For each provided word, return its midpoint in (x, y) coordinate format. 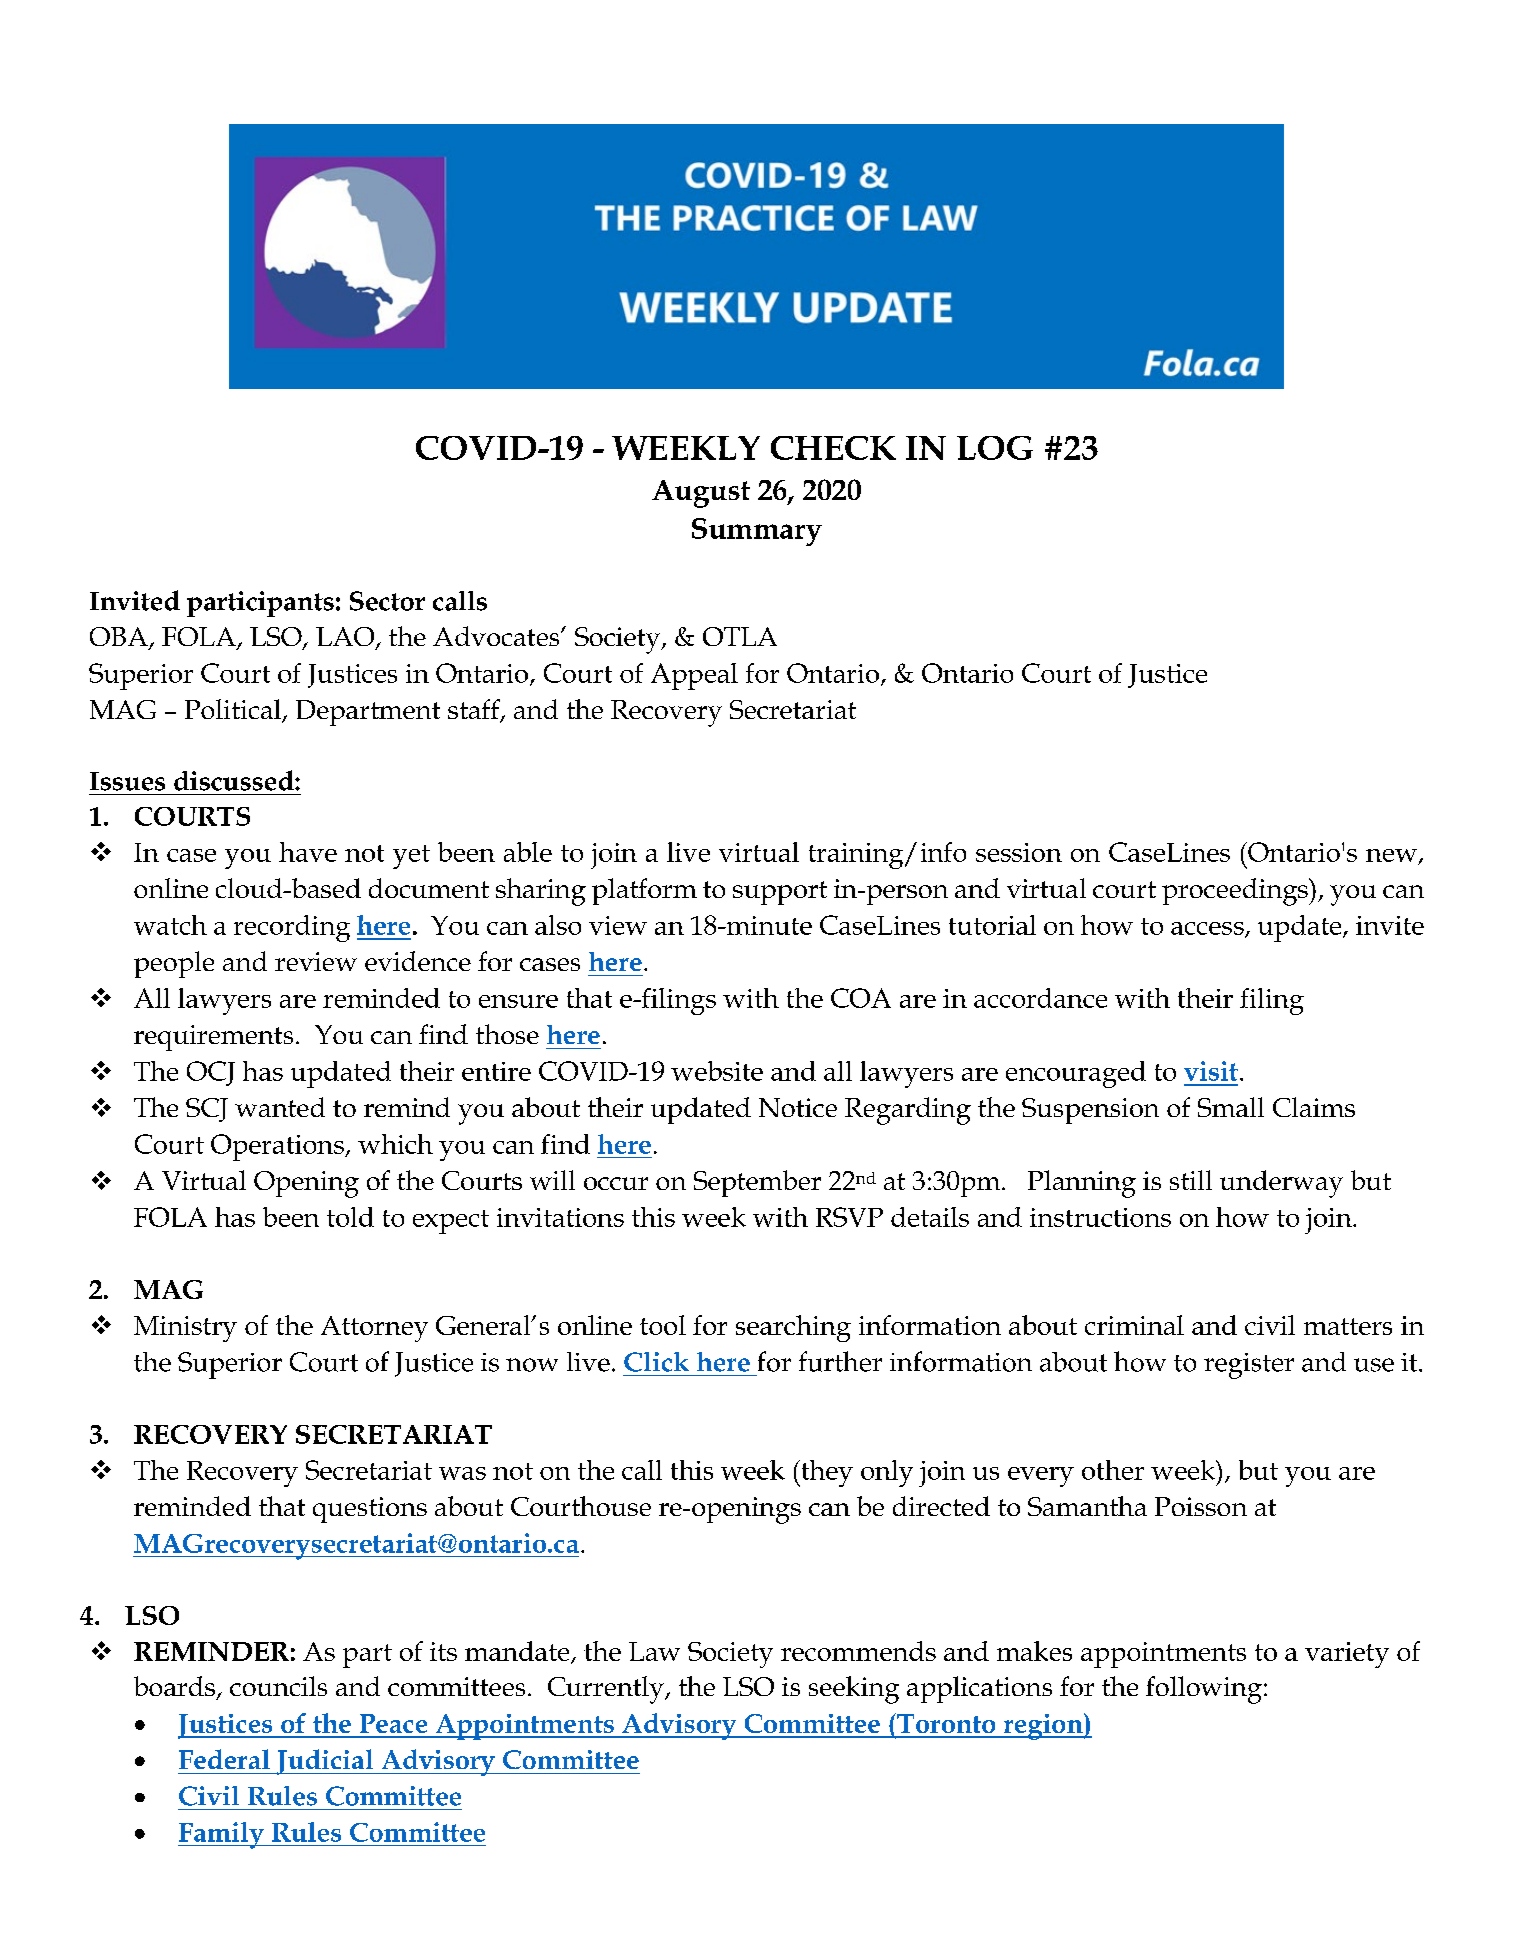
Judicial (325, 1762)
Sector (387, 601)
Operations (278, 1147)
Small (1231, 1107)
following (1204, 1690)
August (701, 494)
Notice (798, 1107)
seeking (854, 1690)
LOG (995, 448)
